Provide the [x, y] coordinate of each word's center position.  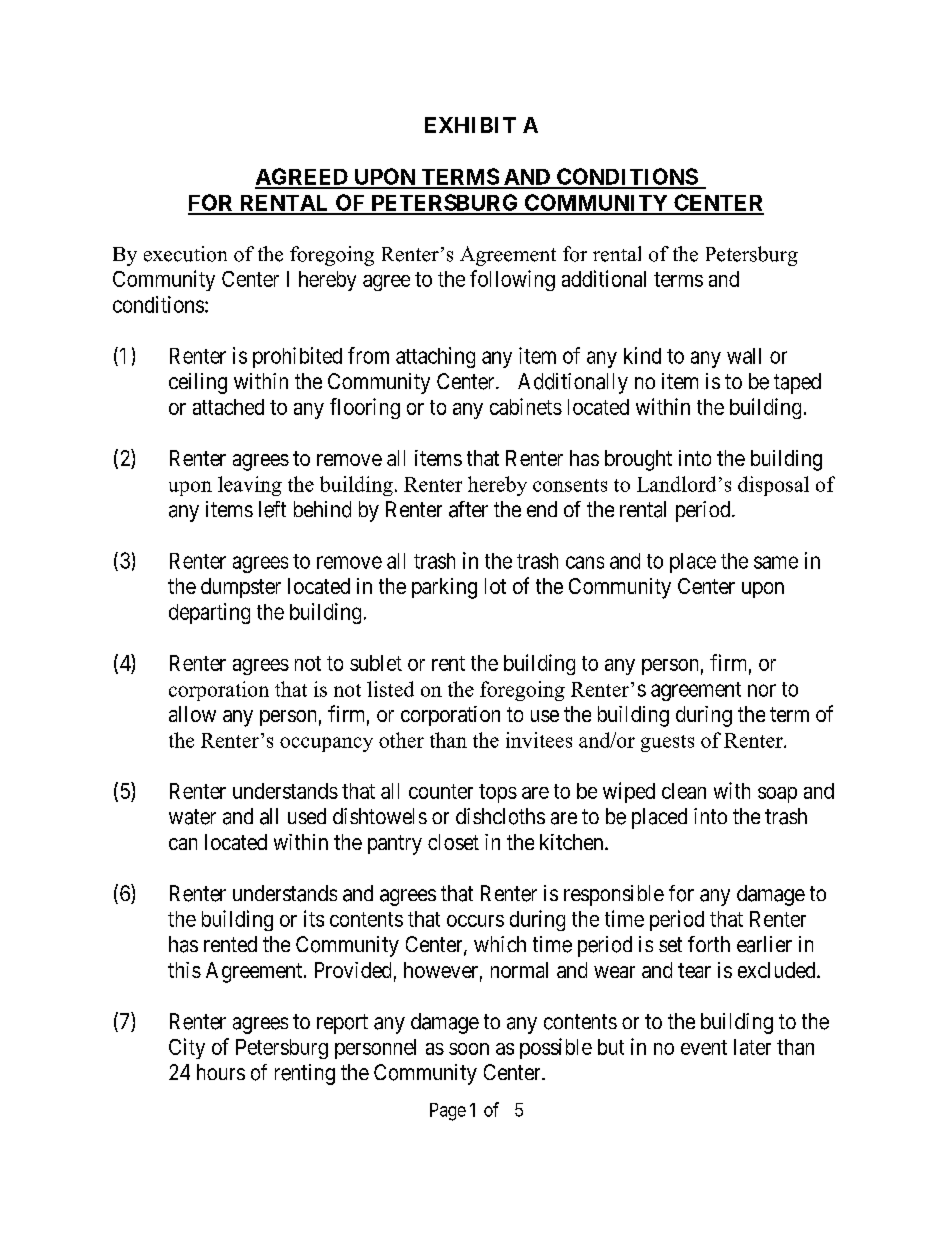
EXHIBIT [470, 125]
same [776, 562]
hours [221, 1072]
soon [469, 1049]
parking [444, 588]
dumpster [241, 588]
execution [185, 254]
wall [744, 356]
